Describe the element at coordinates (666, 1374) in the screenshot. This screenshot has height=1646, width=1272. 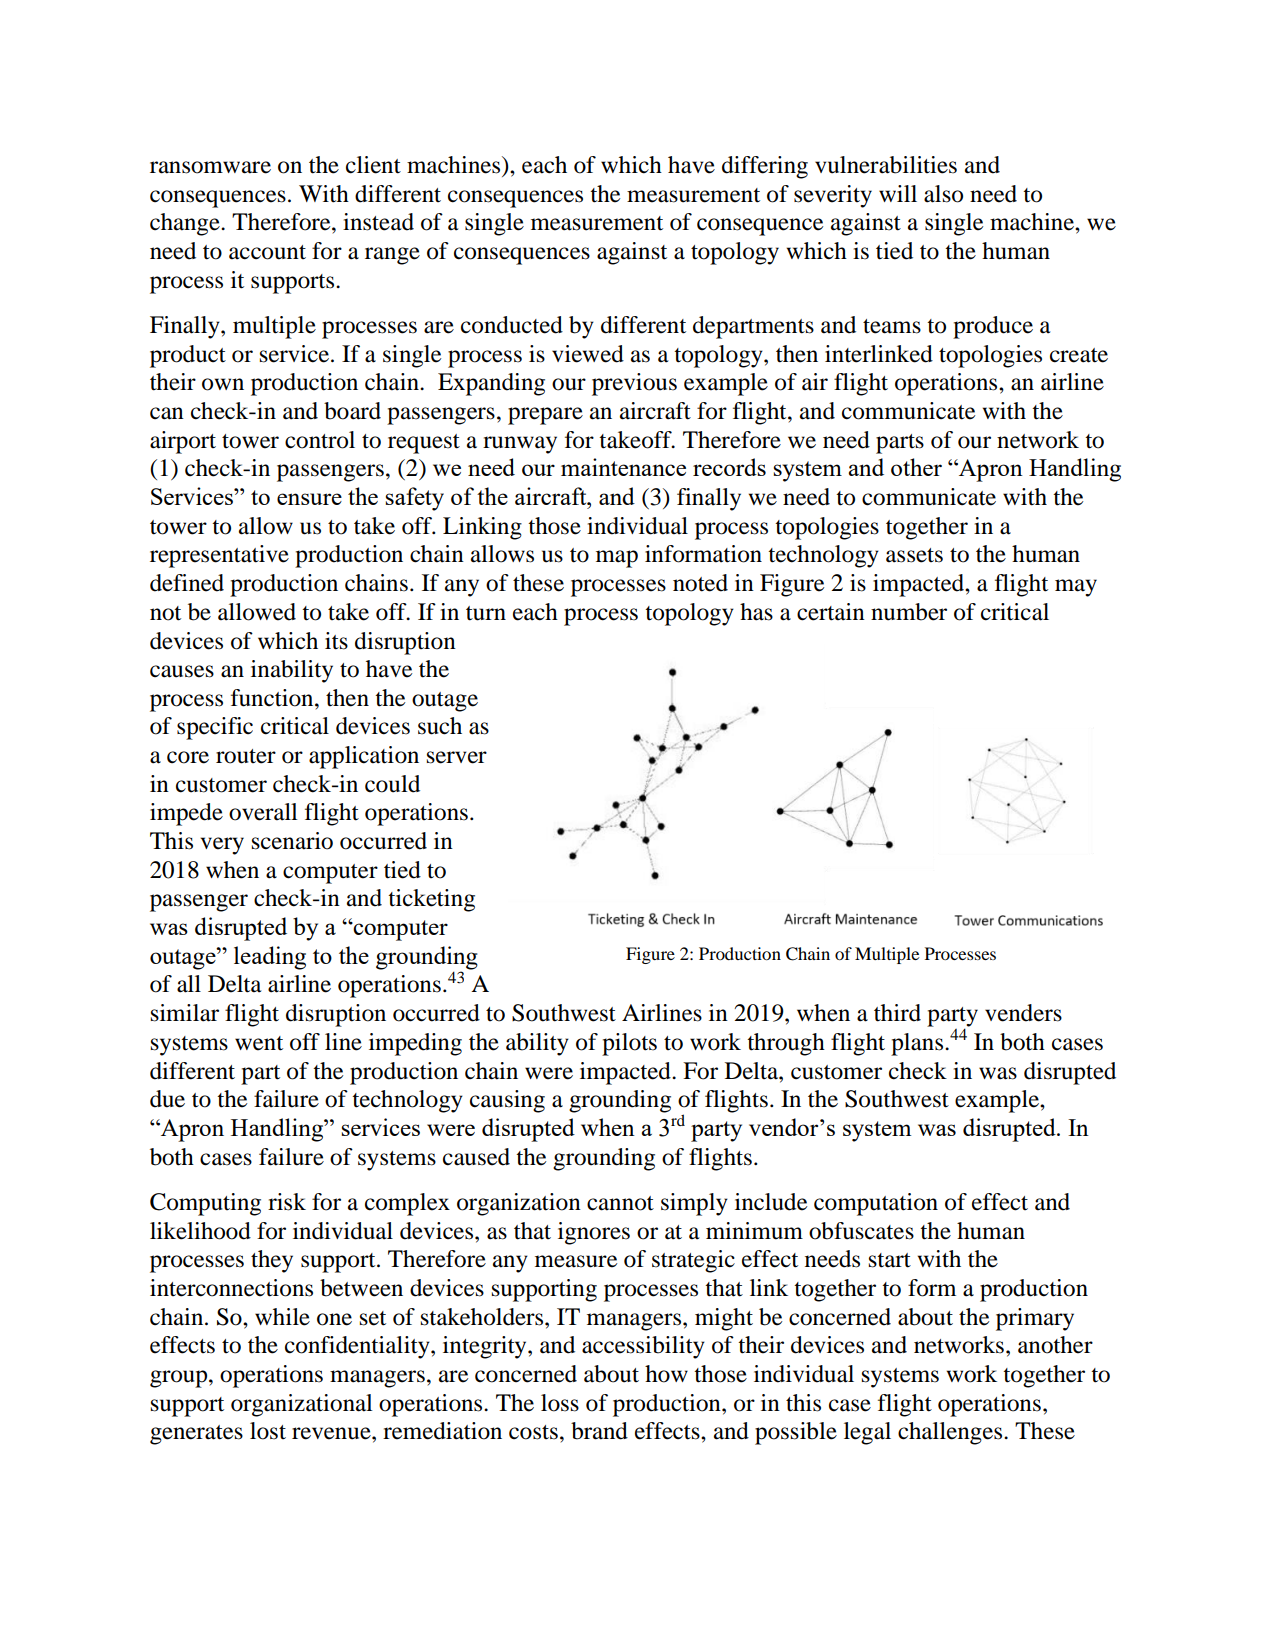
I see `how` at that location.
